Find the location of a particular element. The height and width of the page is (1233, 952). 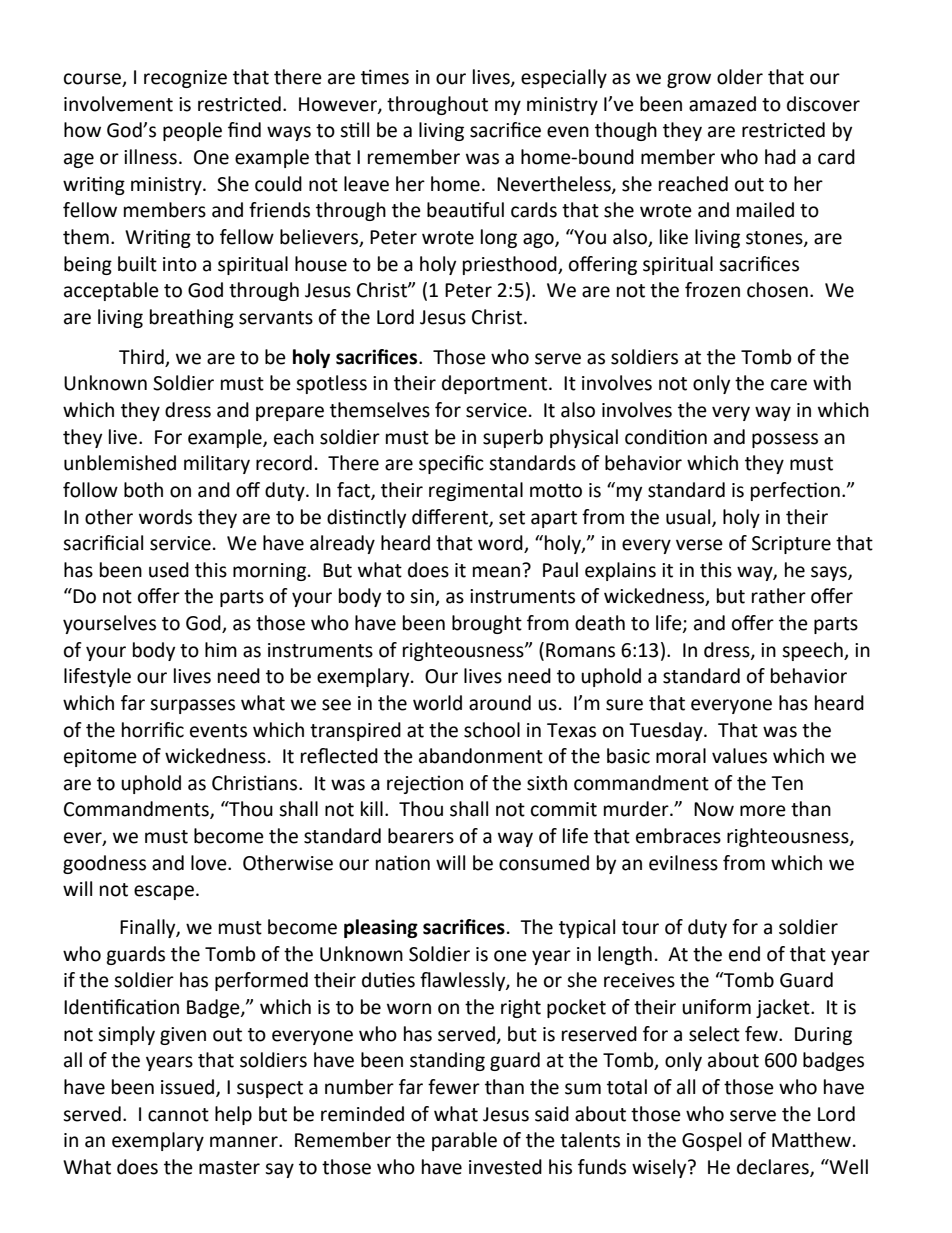

deportment is located at coordinates (496, 384).
